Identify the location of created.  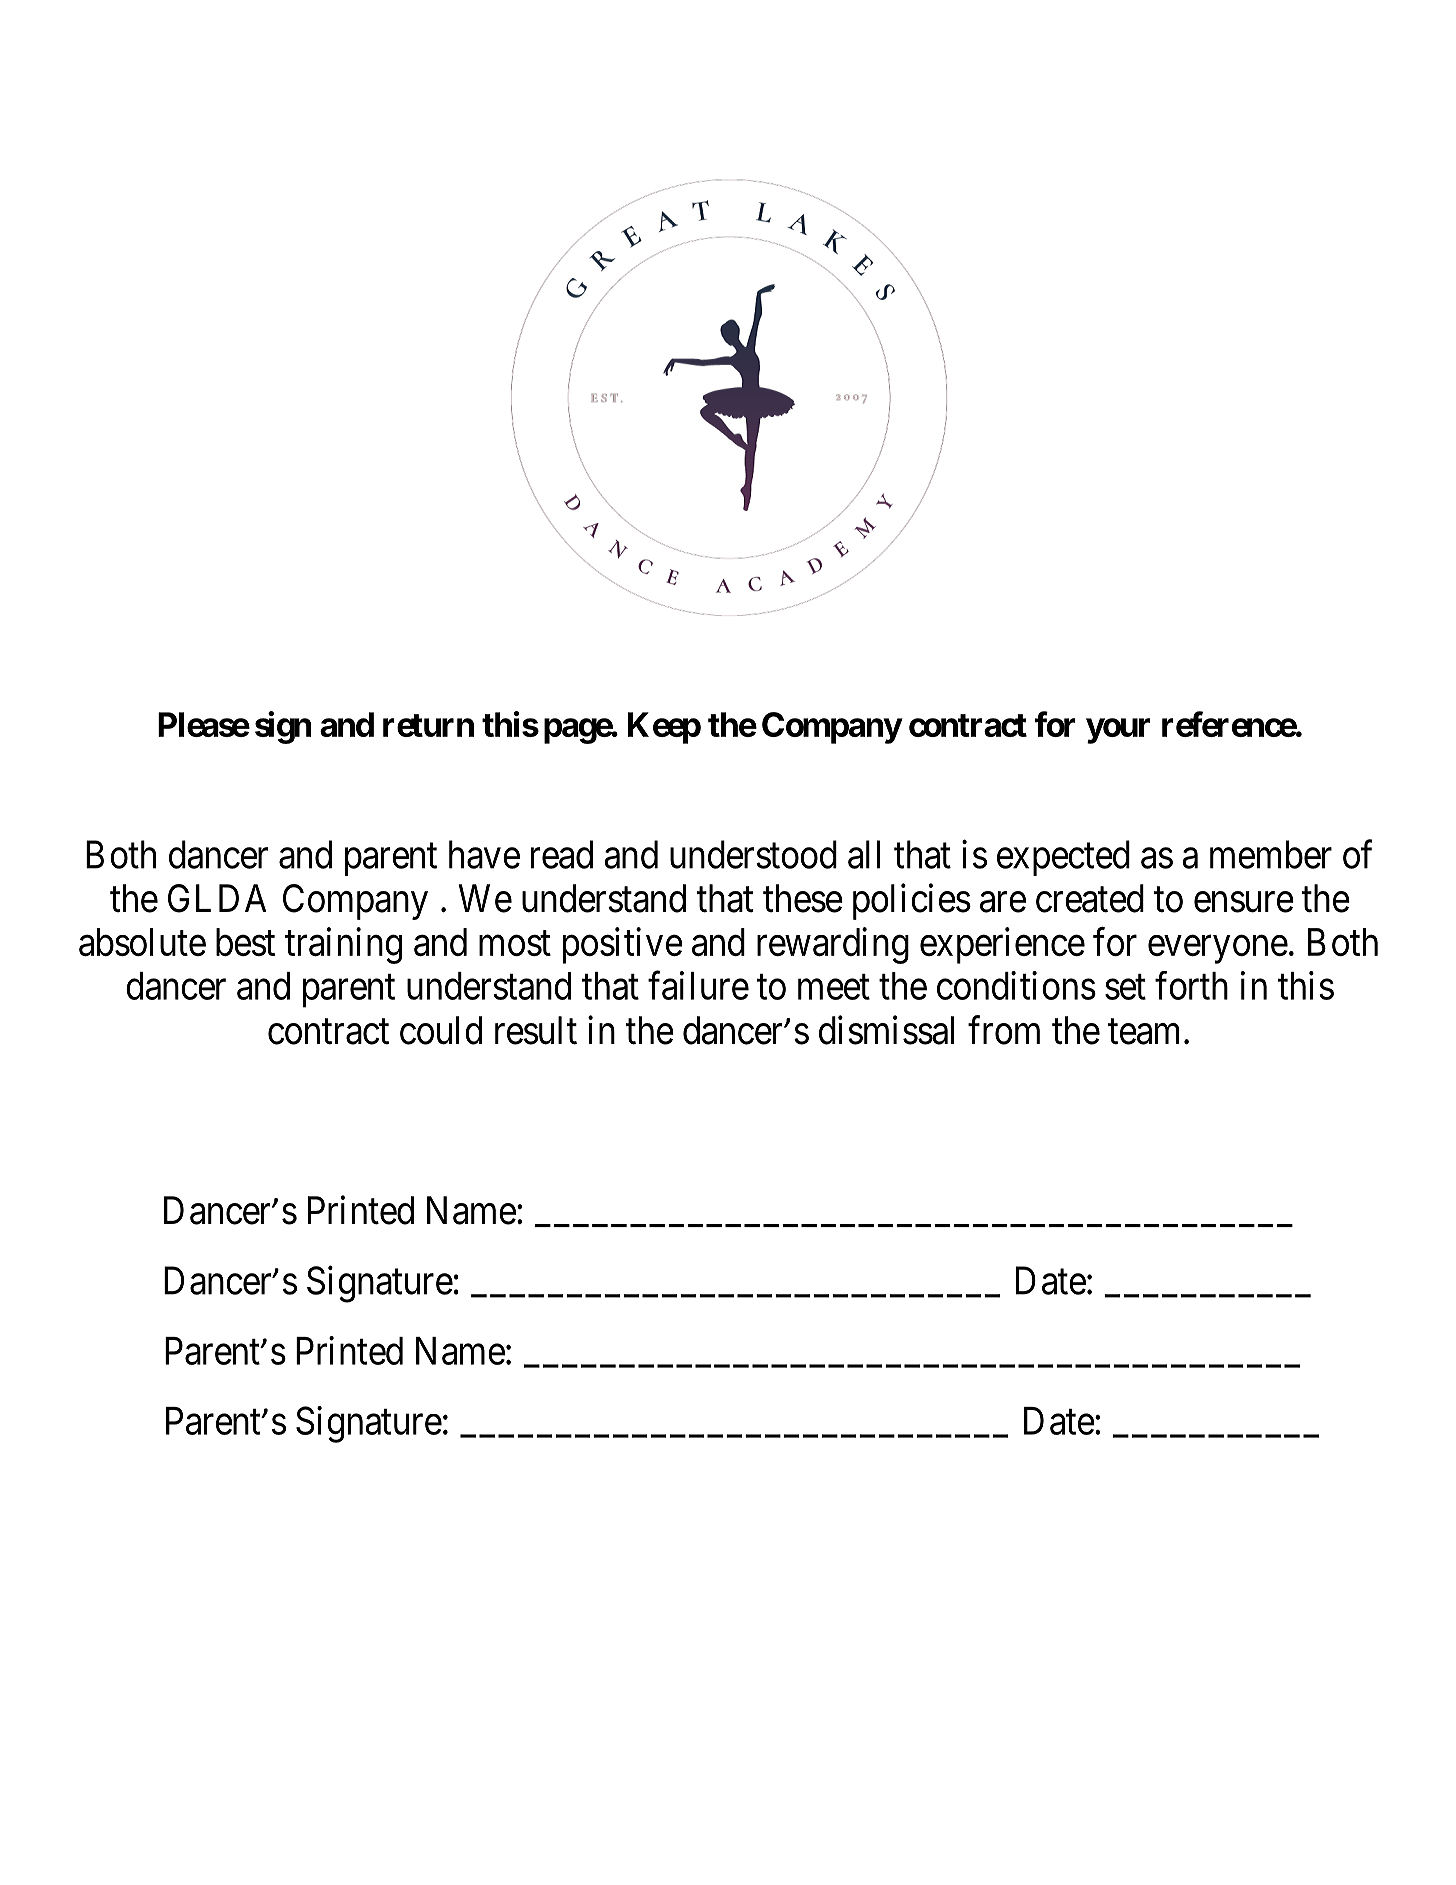
(1090, 898).
